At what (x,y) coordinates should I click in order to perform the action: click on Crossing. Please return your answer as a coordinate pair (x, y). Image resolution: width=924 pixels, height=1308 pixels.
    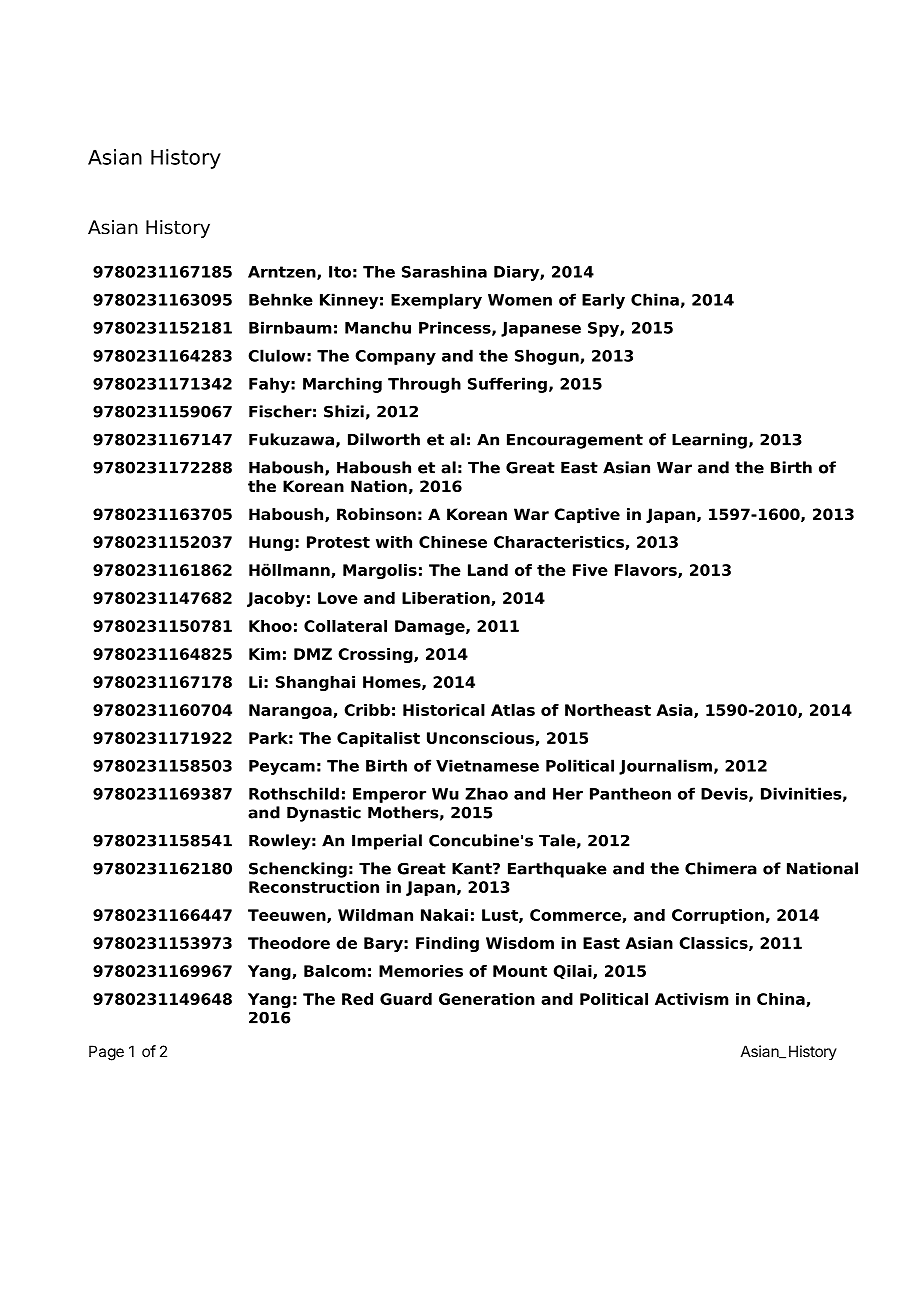
    Looking at the image, I should click on (376, 655).
